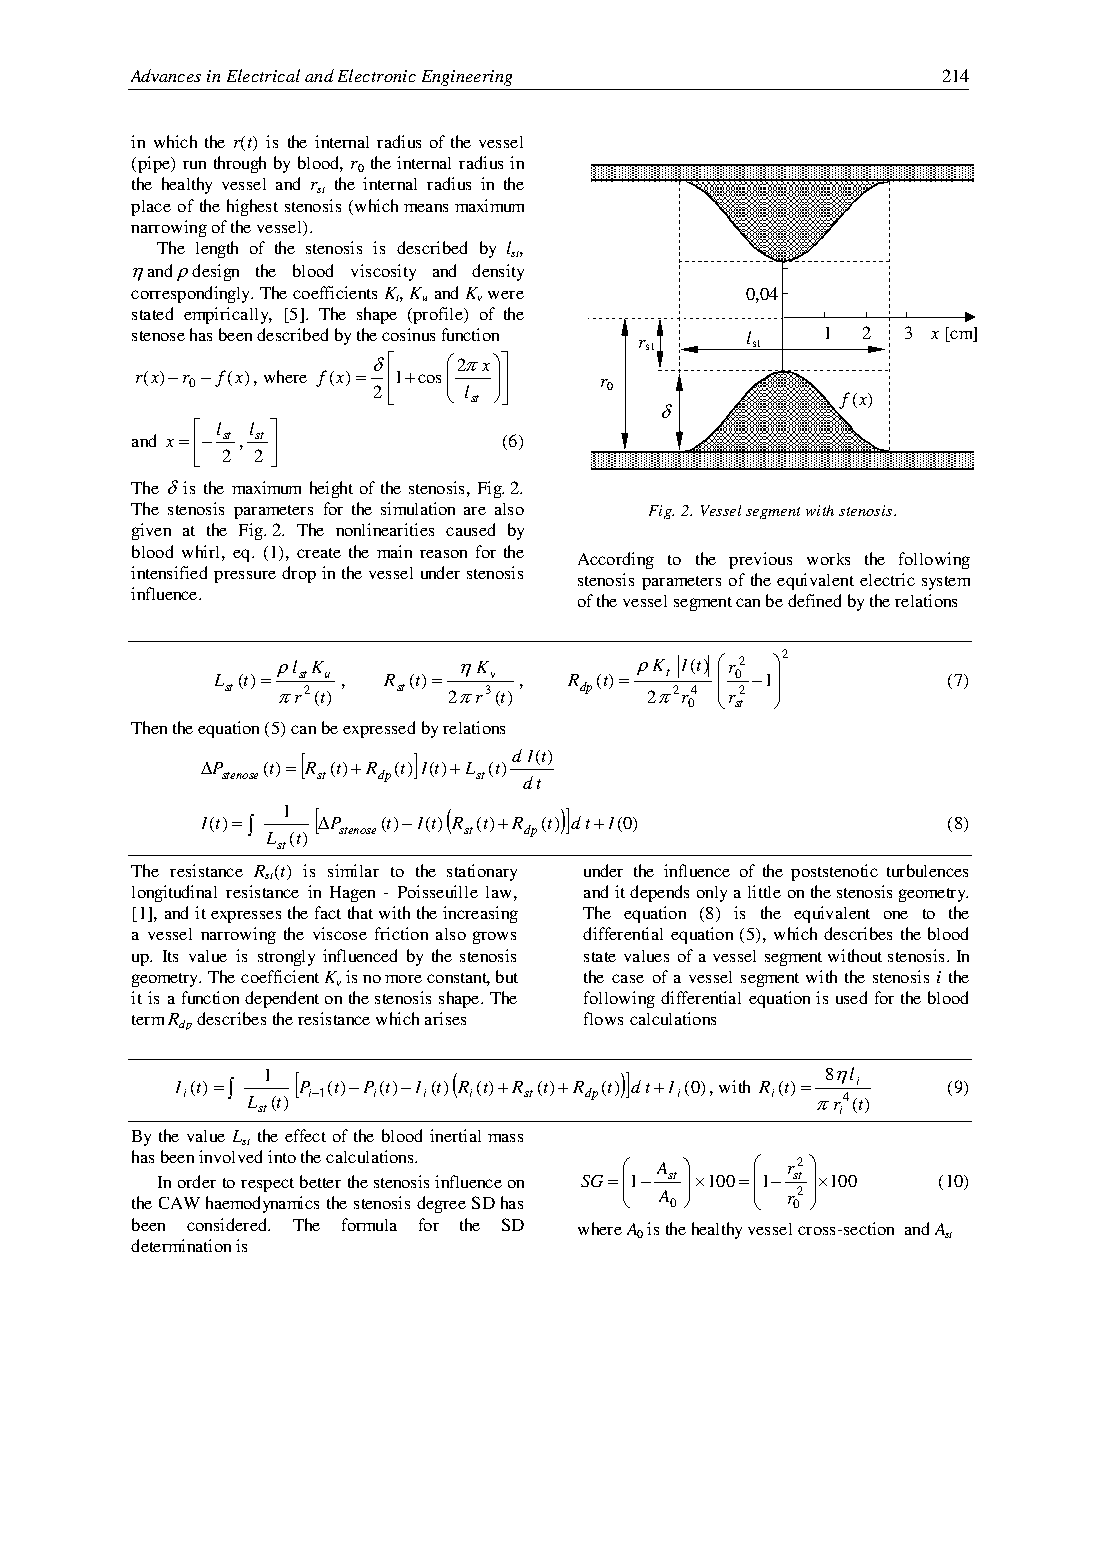 This screenshot has height=1557, width=1100. What do you see at coordinates (240, 164) in the screenshot?
I see `through` at bounding box center [240, 164].
